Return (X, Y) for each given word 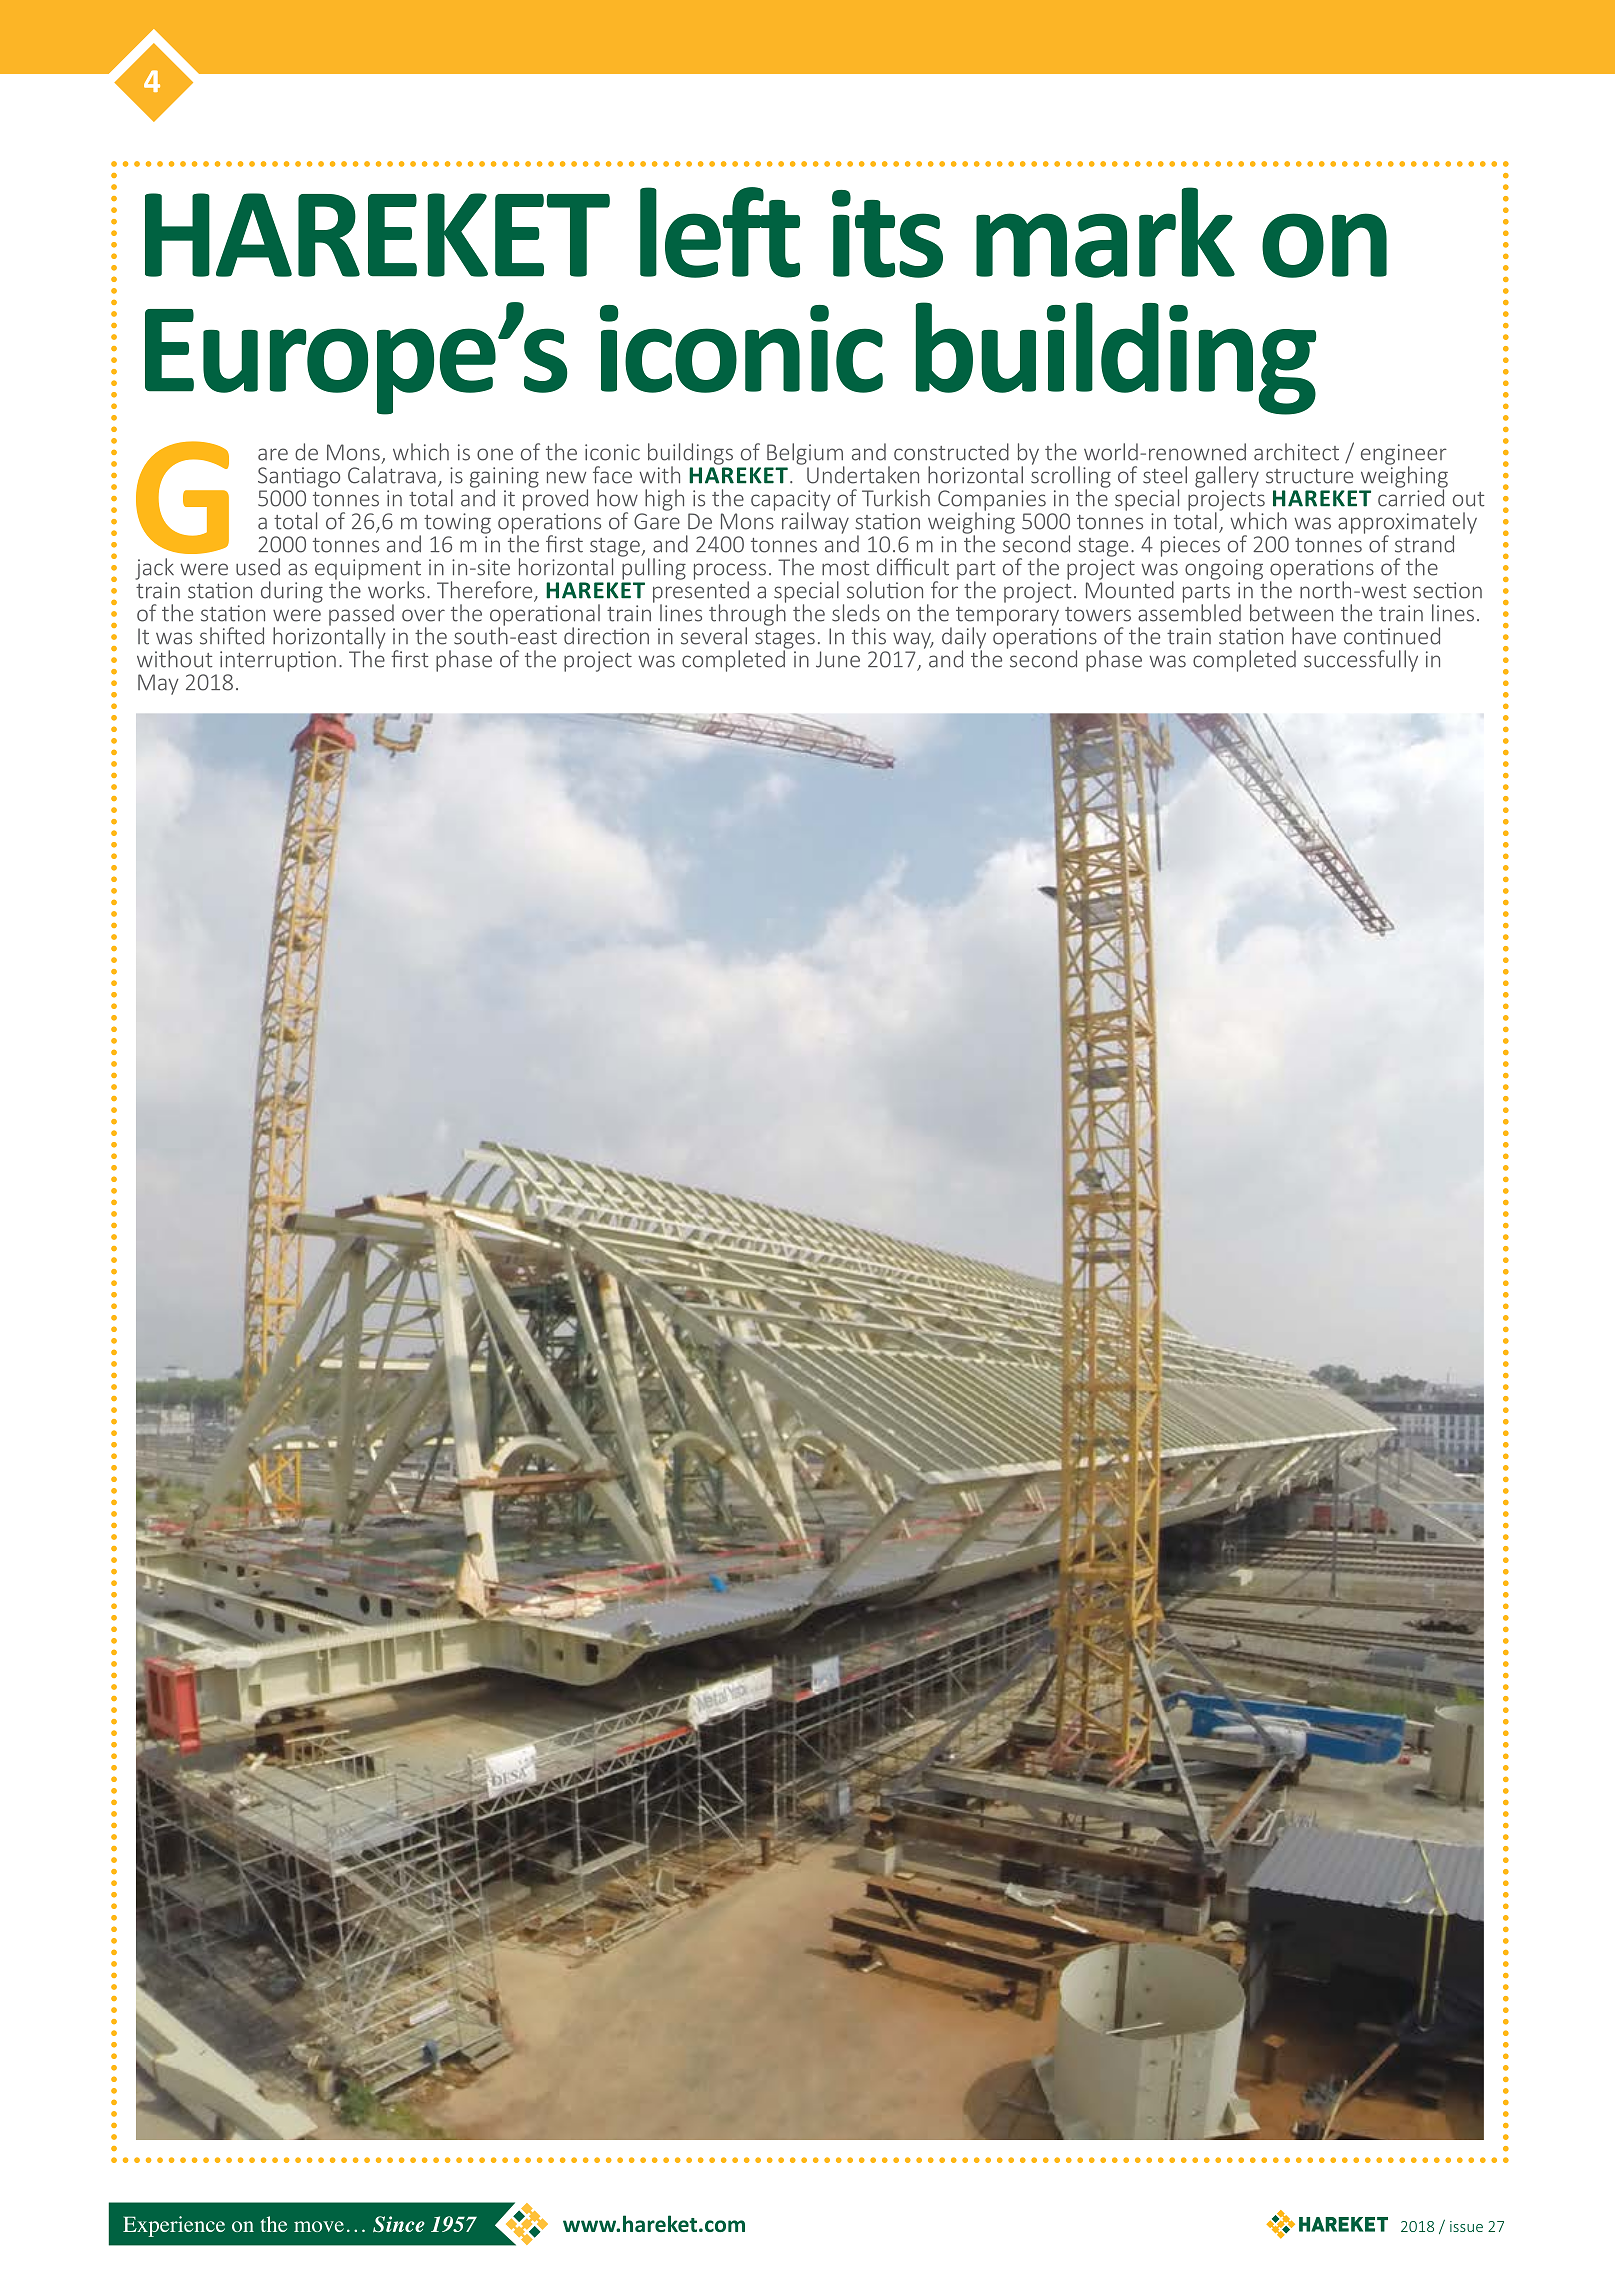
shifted (232, 636)
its (887, 234)
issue (1466, 2226)
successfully (1361, 661)
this (869, 636)
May (158, 684)
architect (1296, 452)
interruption (278, 661)
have (1314, 636)
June (838, 659)
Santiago (299, 477)
